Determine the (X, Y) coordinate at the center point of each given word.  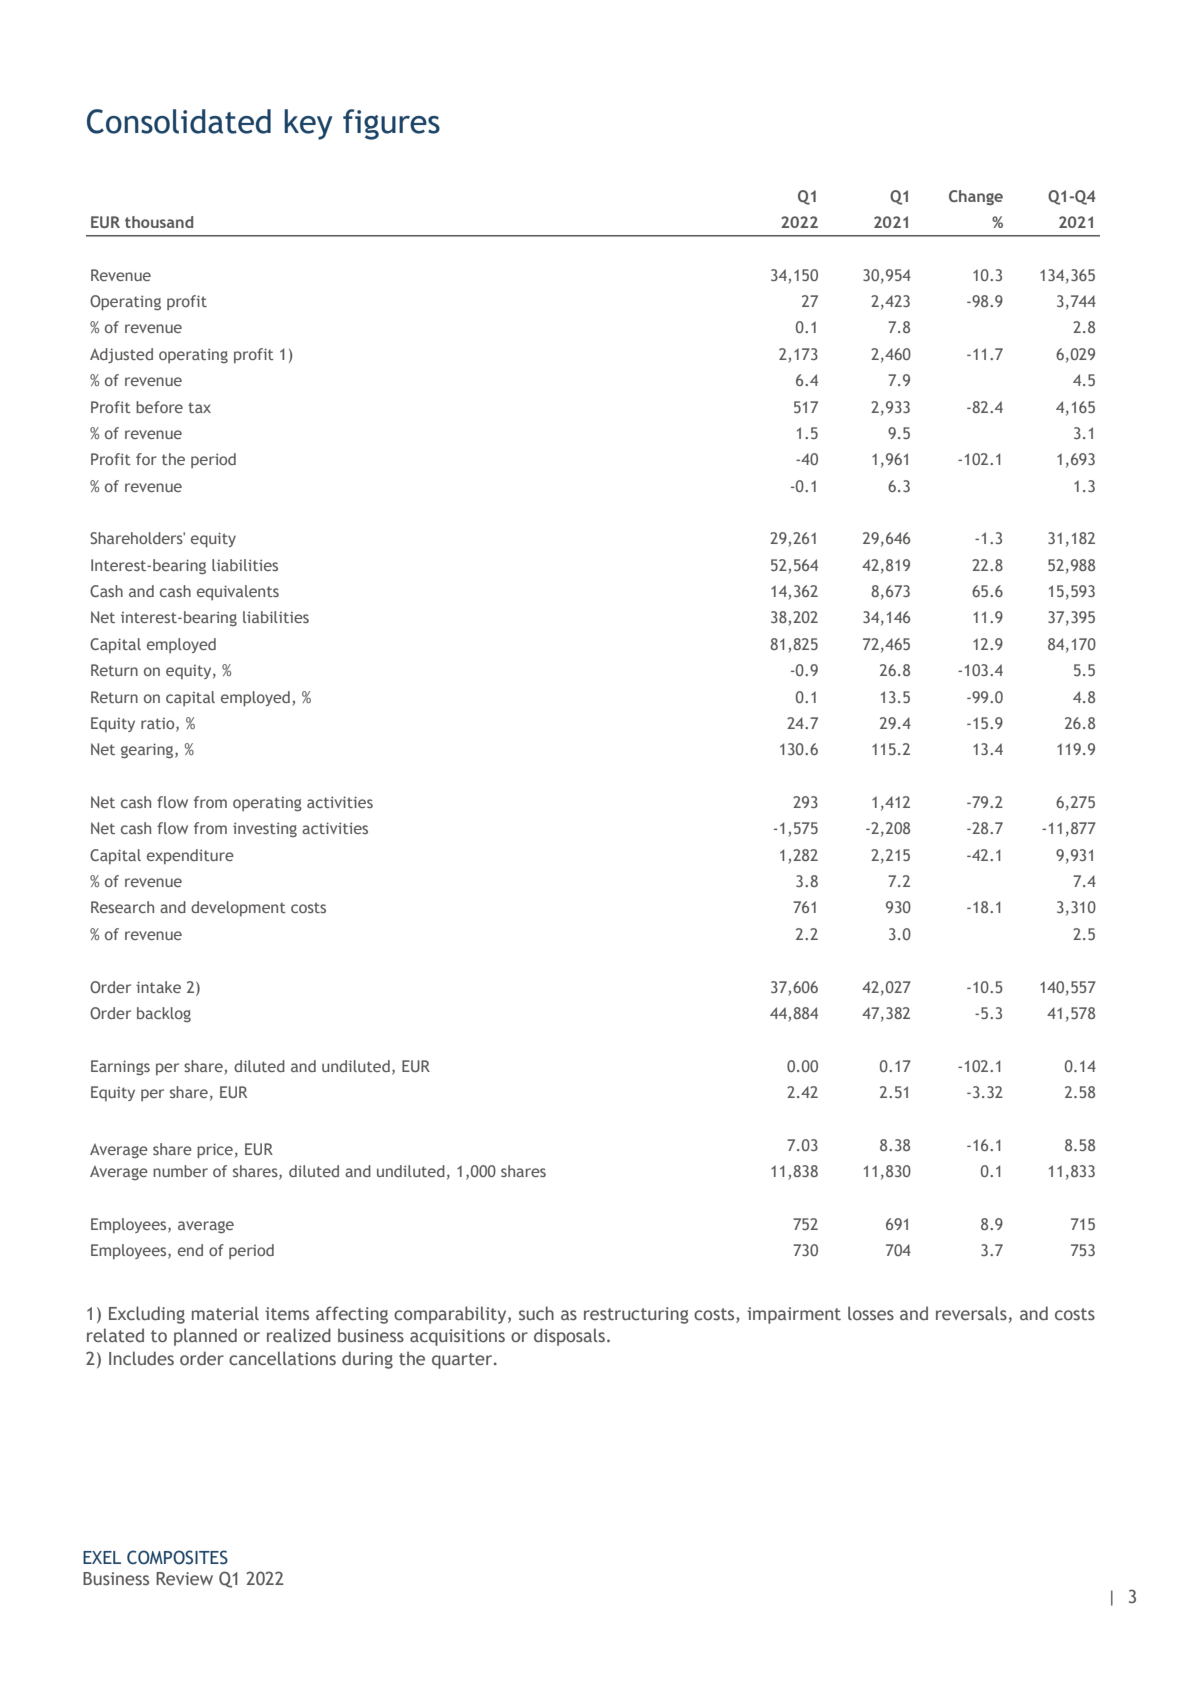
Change (976, 197)
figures (391, 124)
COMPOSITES (177, 1557)
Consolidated (179, 121)
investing (265, 829)
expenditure (190, 856)
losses (871, 1313)
